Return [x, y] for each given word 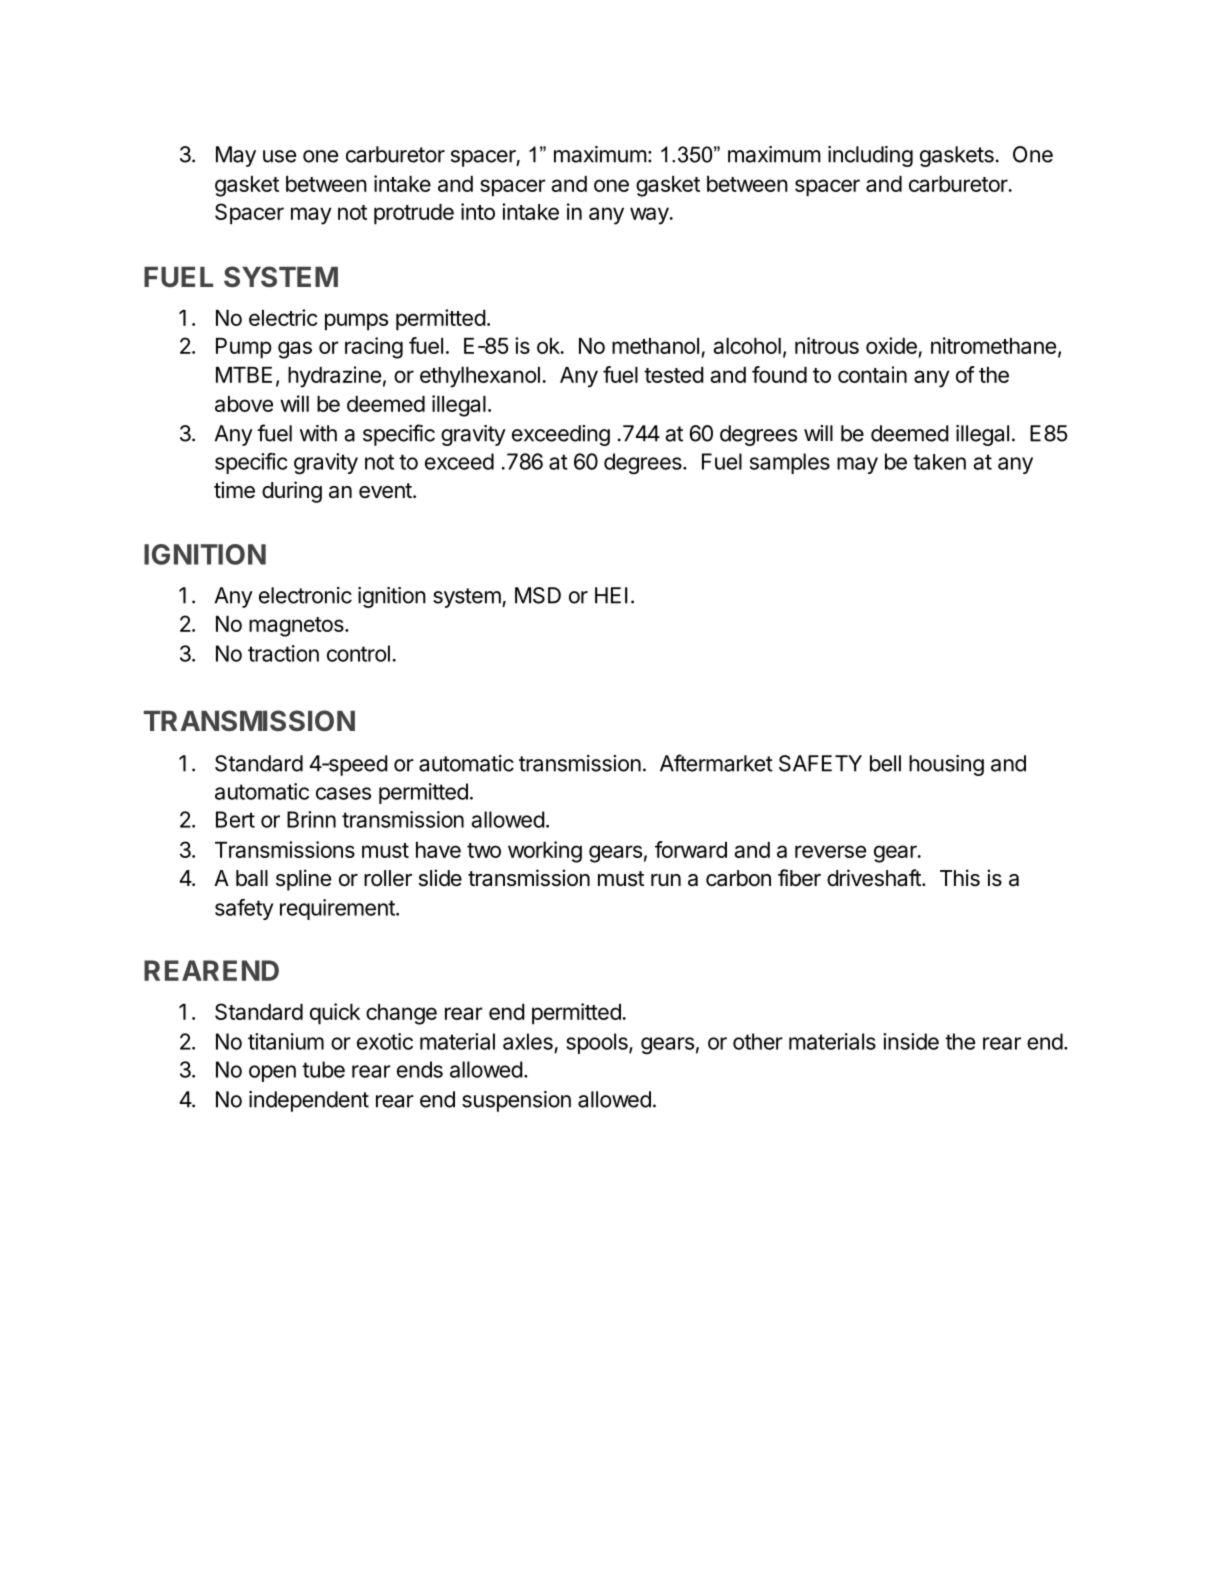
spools [598, 1043]
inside [911, 1041]
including [870, 156]
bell [885, 763]
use [279, 156]
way [650, 216]
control [358, 653]
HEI [611, 595]
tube [323, 1069]
